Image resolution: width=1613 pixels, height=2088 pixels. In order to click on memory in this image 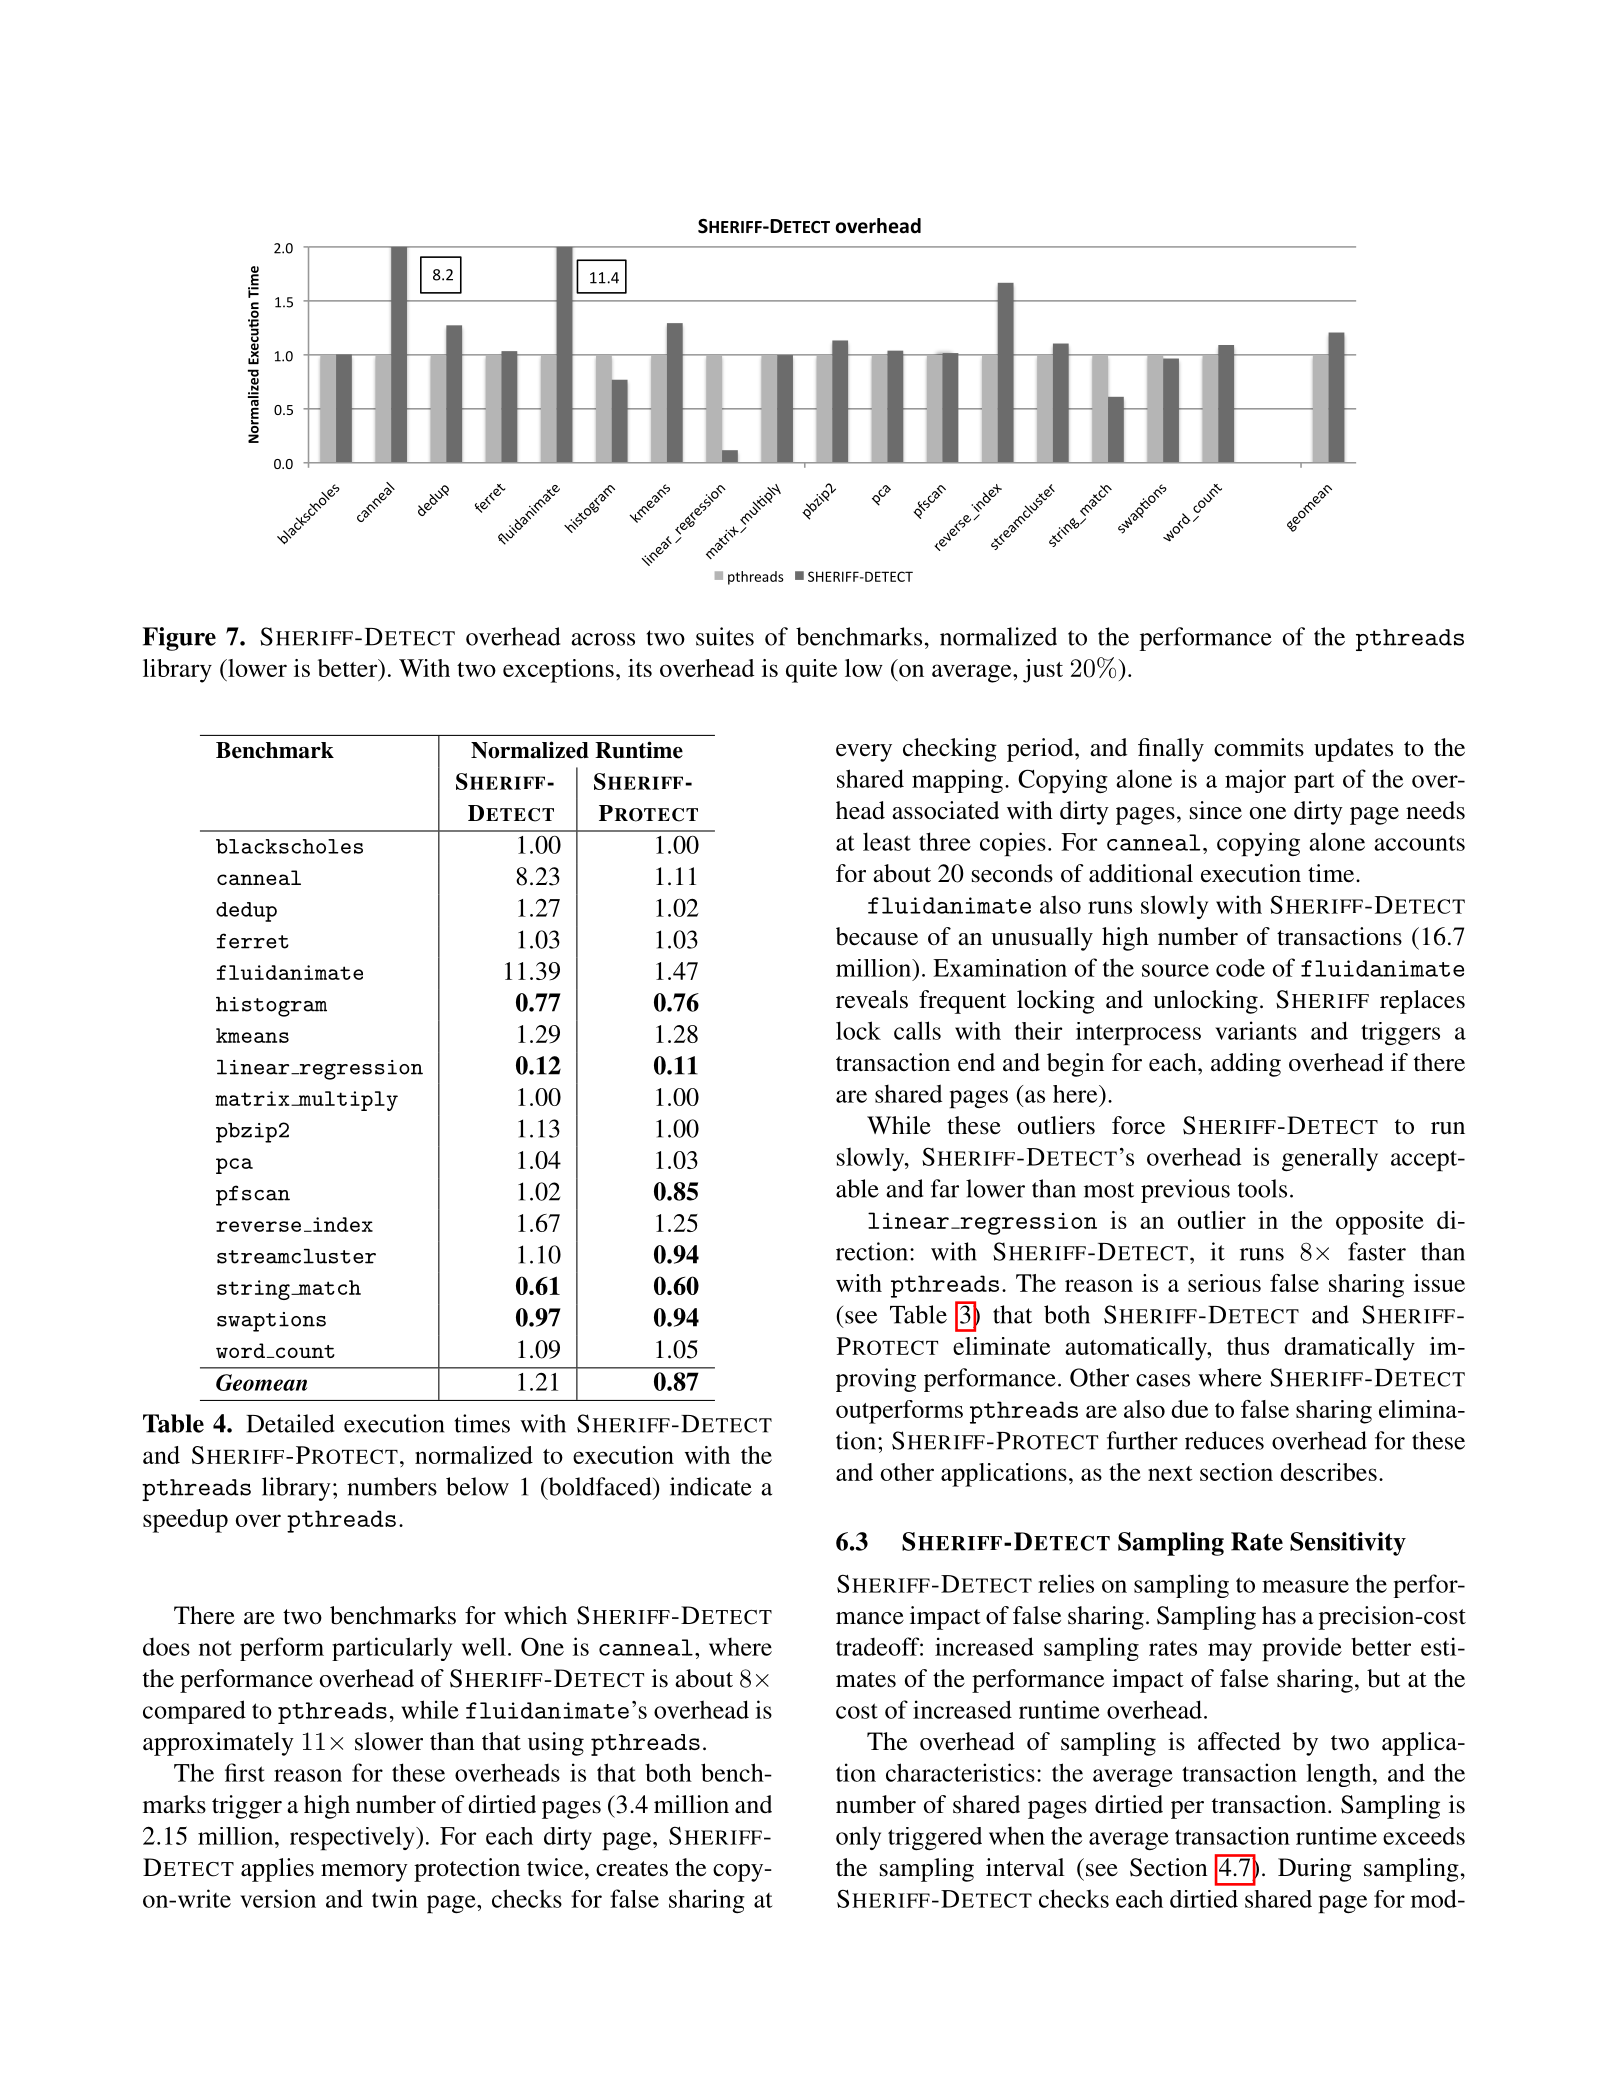, I will do `click(364, 1873)`.
